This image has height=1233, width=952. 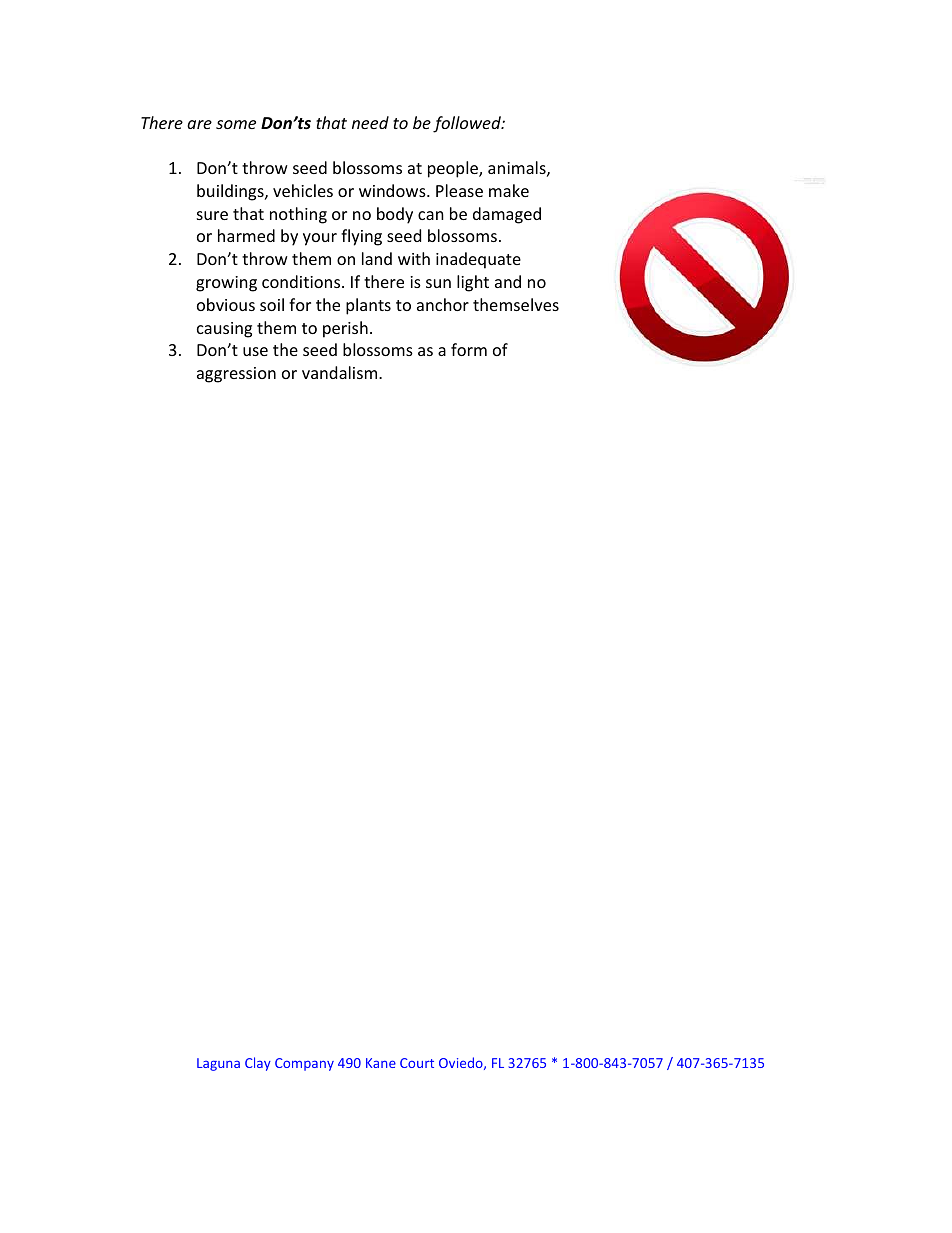 What do you see at coordinates (381, 1063) in the image?
I see `Kane` at bounding box center [381, 1063].
